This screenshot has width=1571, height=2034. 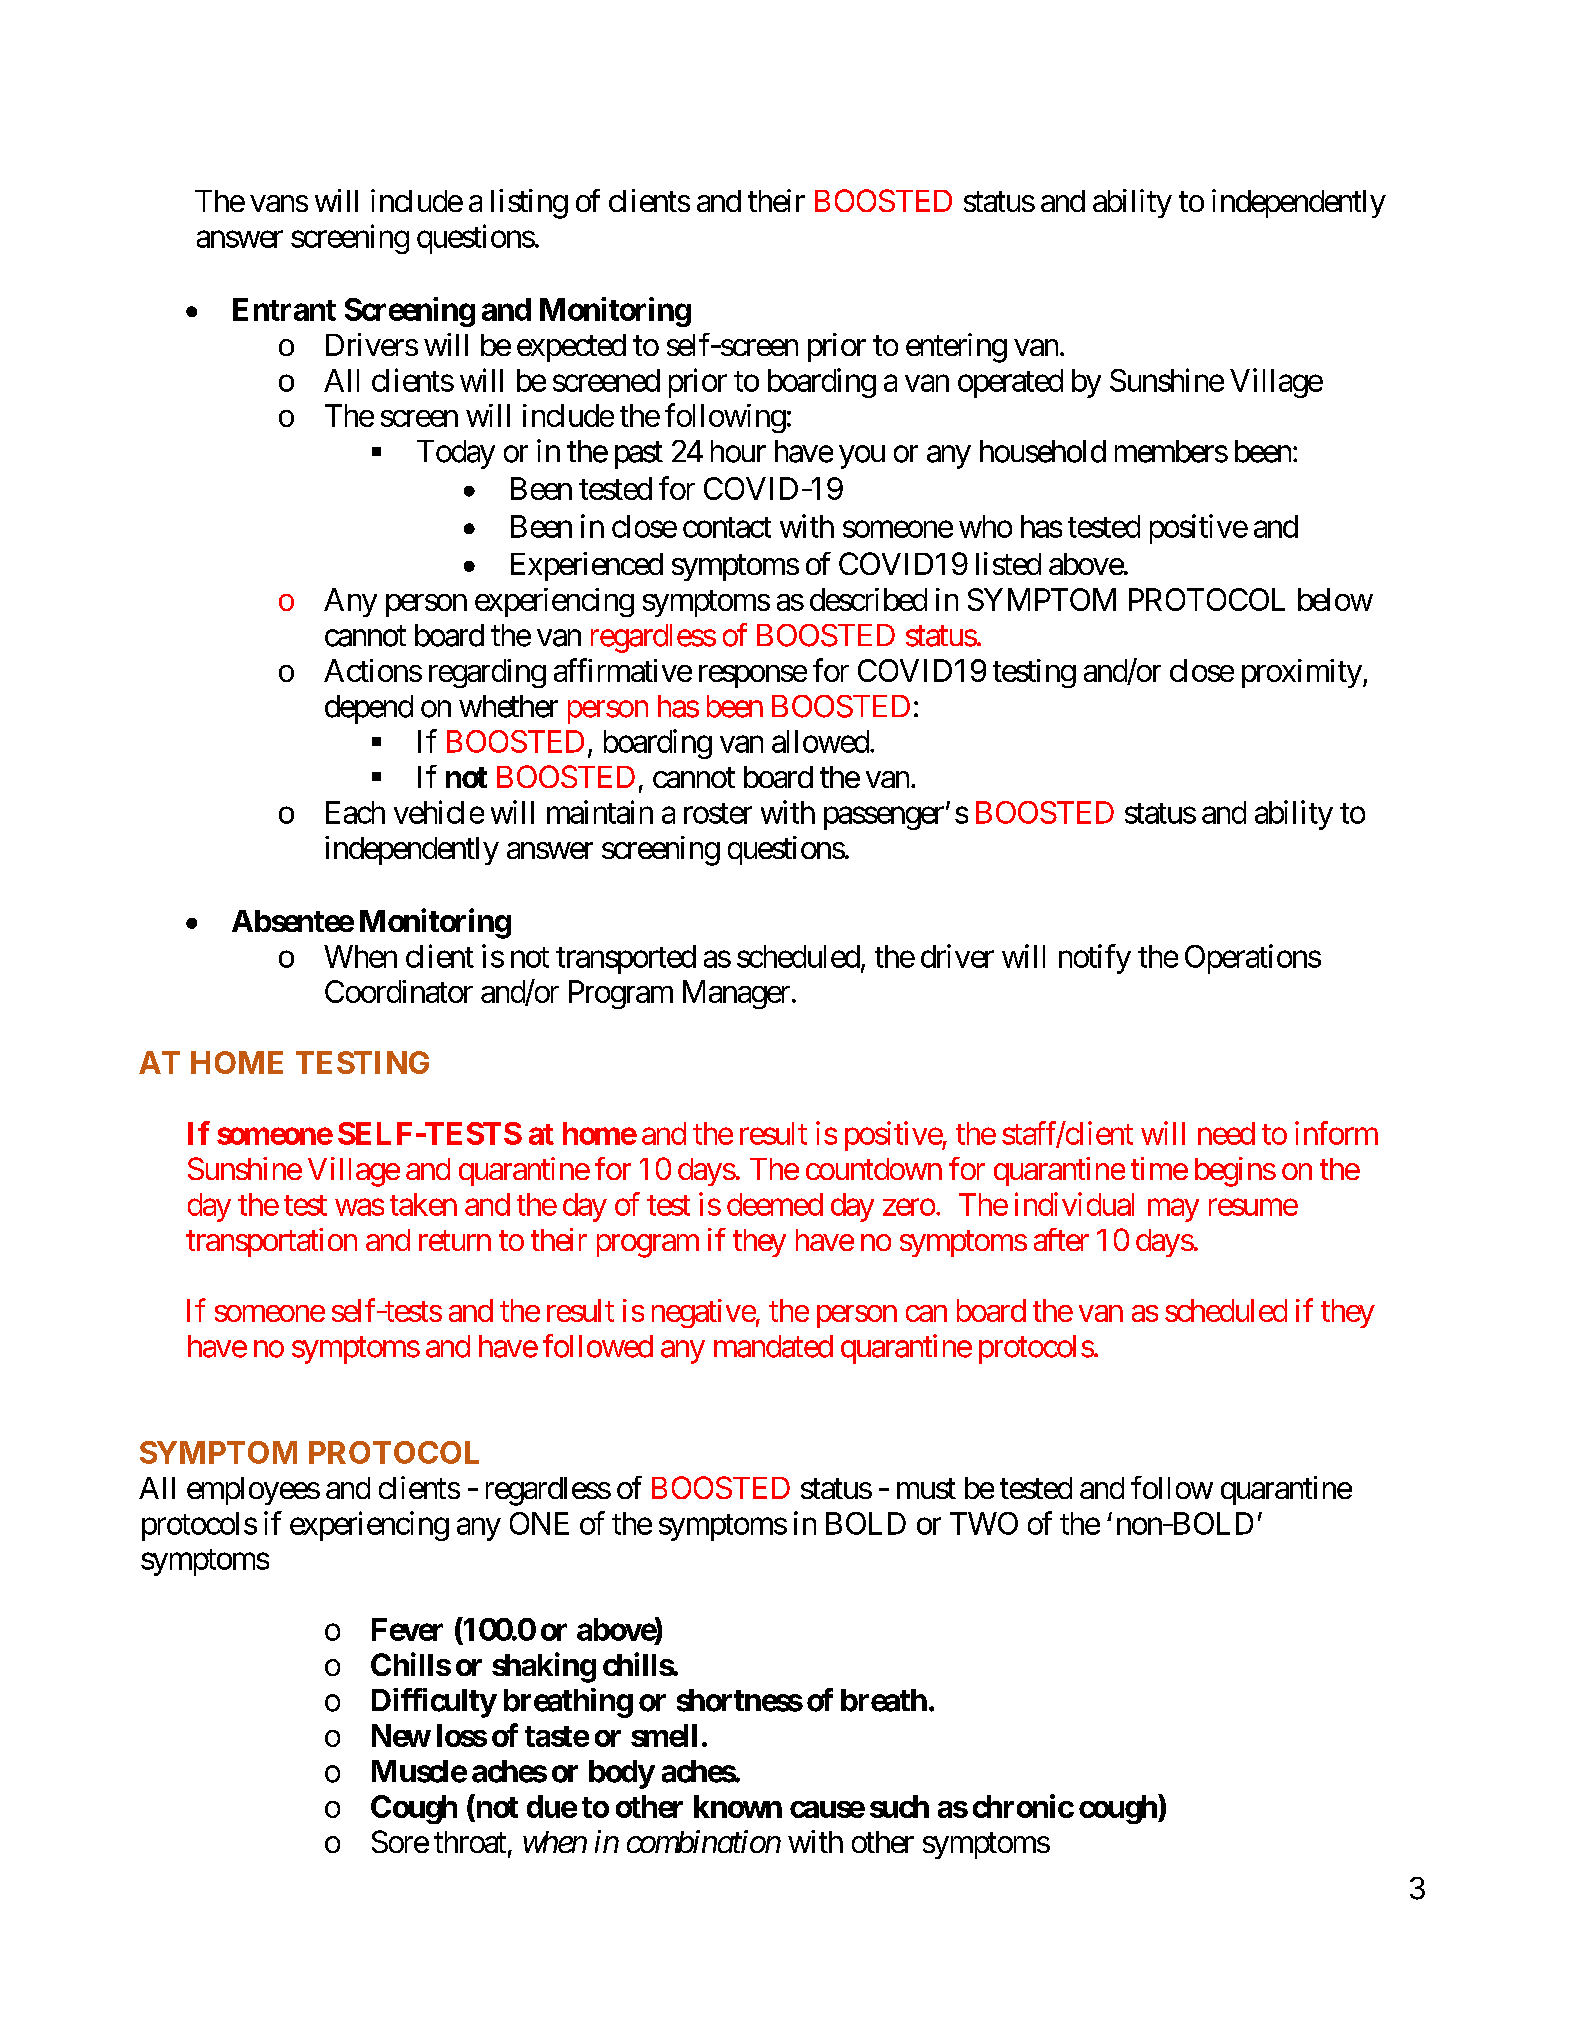 What do you see at coordinates (1226, 1133) in the screenshot?
I see `need` at bounding box center [1226, 1133].
